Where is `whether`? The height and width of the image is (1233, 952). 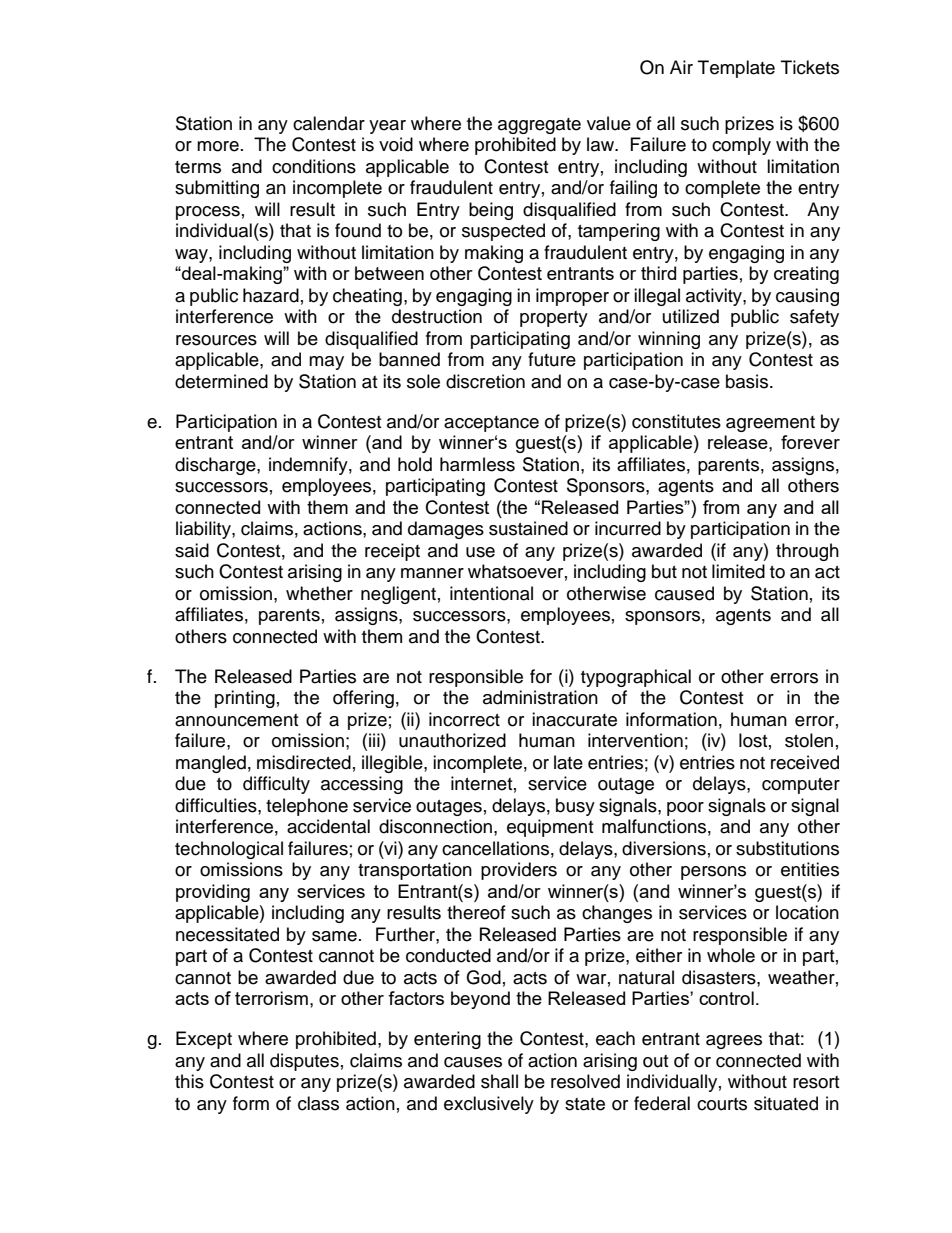 whether is located at coordinates (319, 593).
